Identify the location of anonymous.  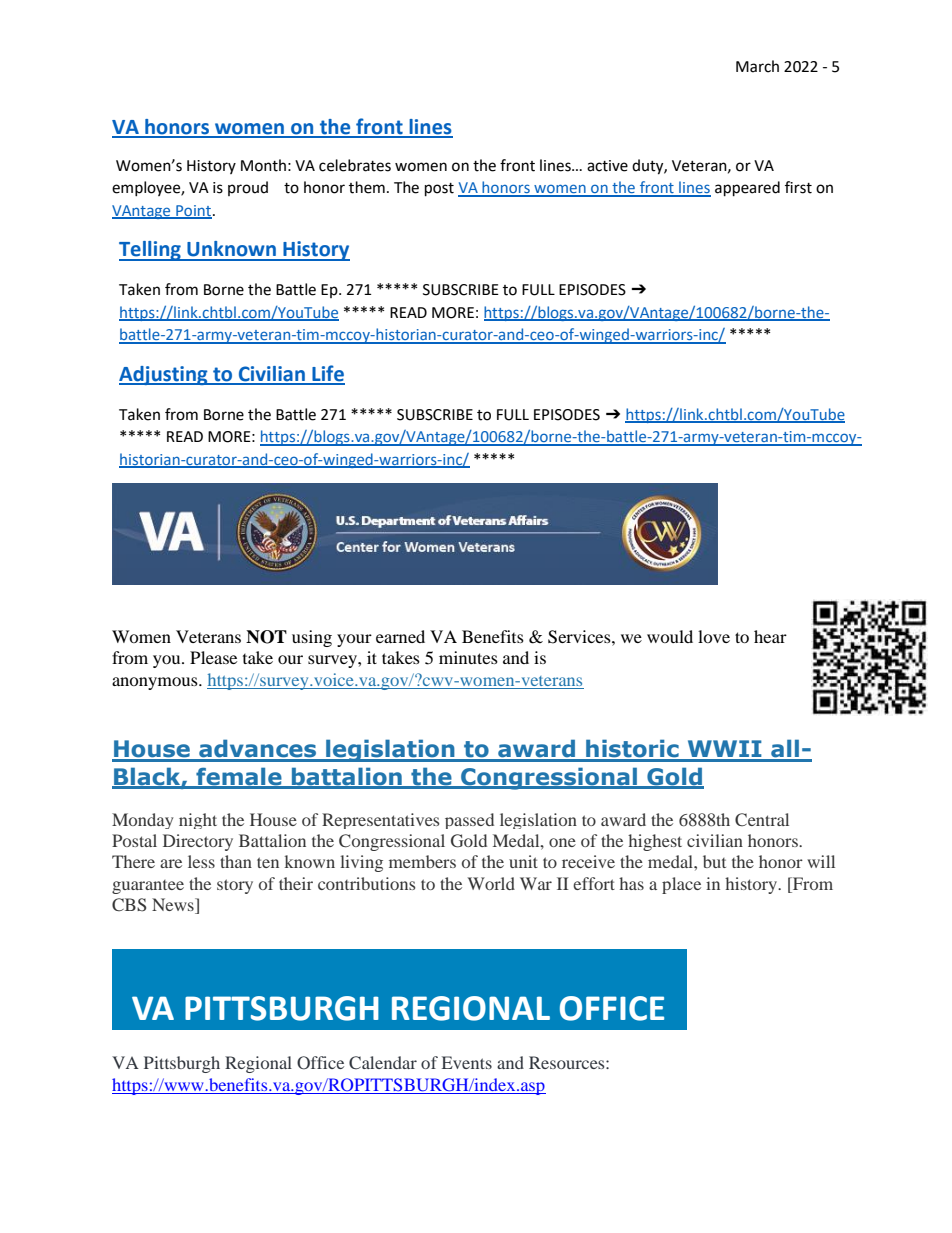
(156, 683).
